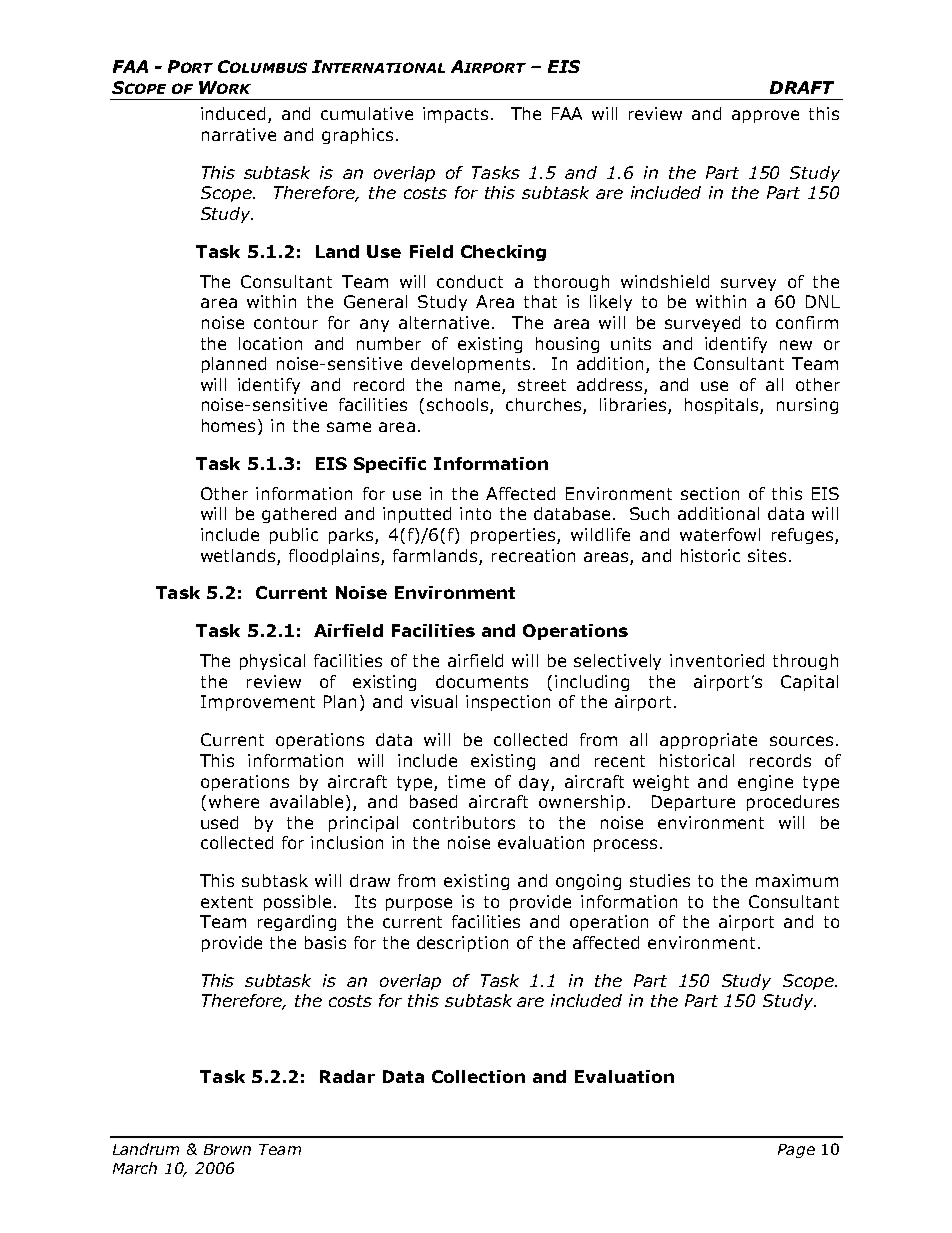 The height and width of the screenshot is (1233, 952). Describe the element at coordinates (233, 113) in the screenshot. I see `induced` at that location.
